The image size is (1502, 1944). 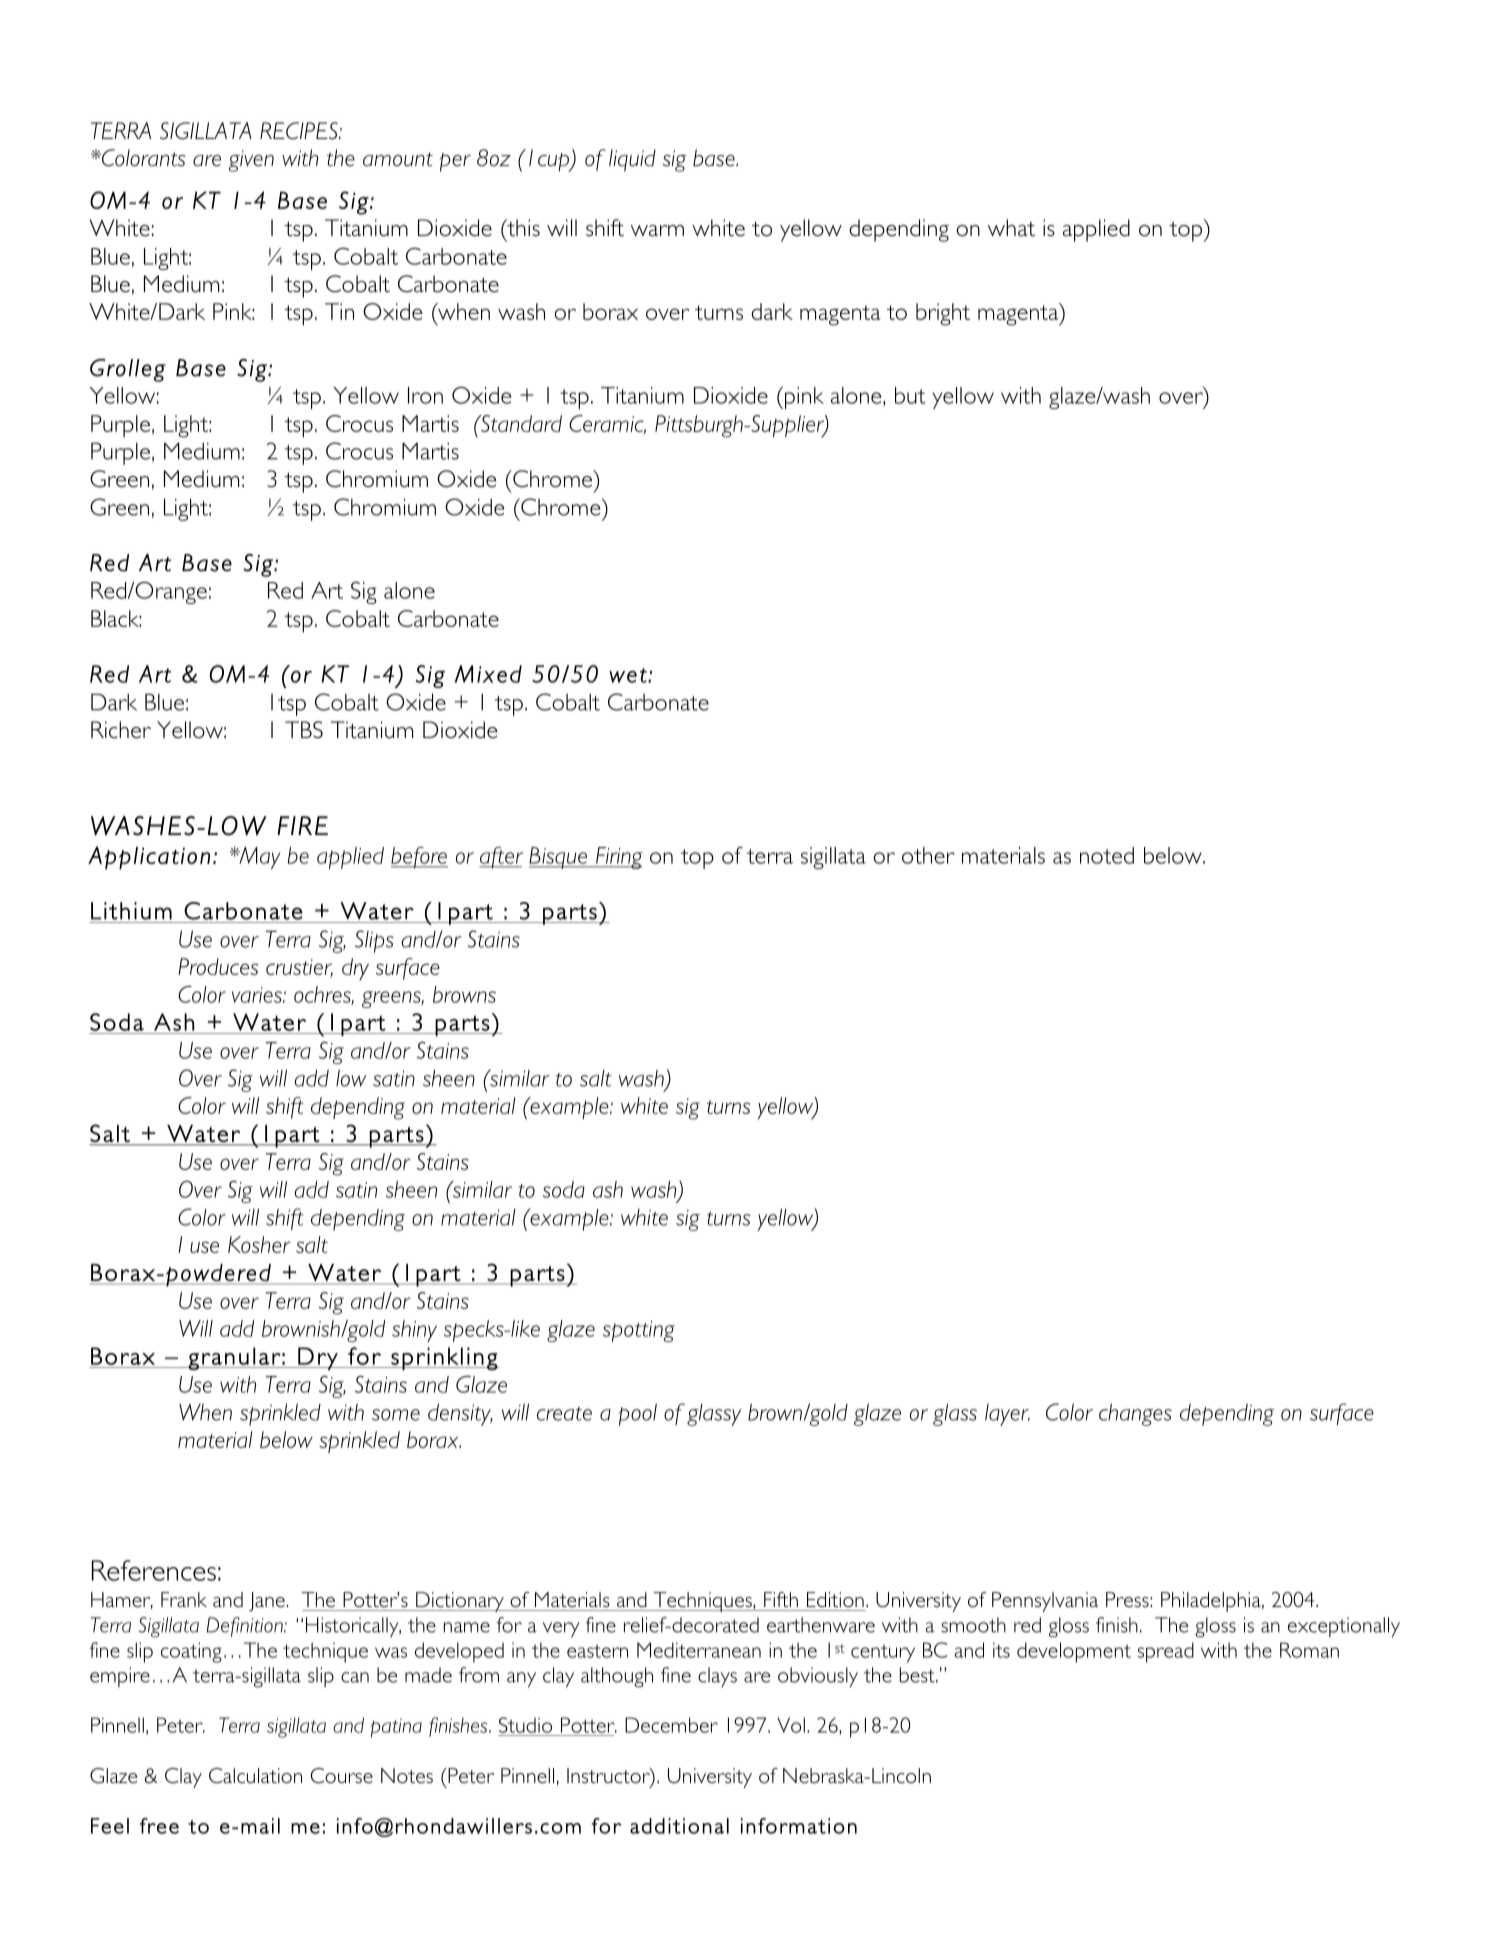 I want to click on Black, so click(x=116, y=618).
